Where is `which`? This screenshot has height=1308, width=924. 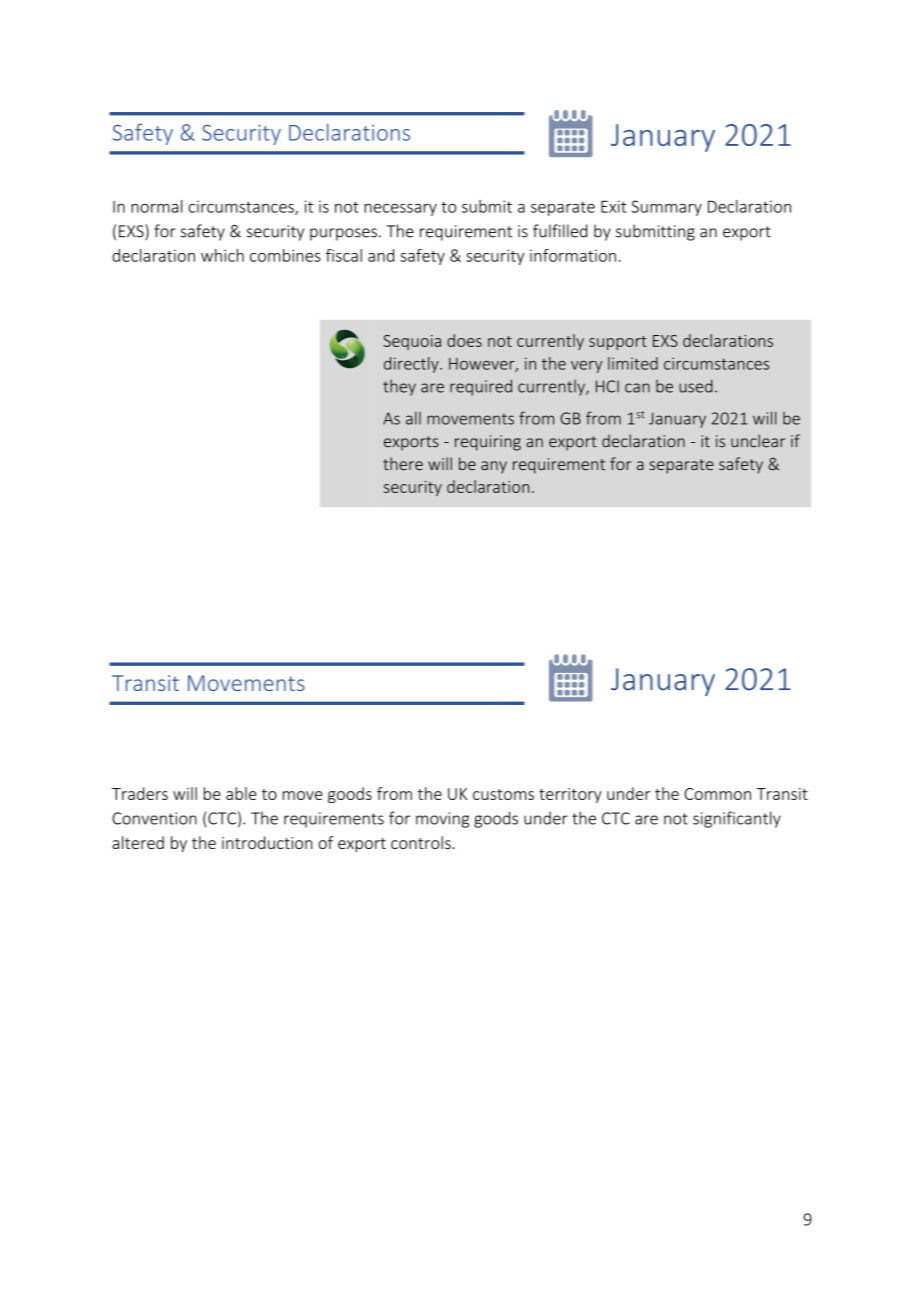
which is located at coordinates (222, 255).
